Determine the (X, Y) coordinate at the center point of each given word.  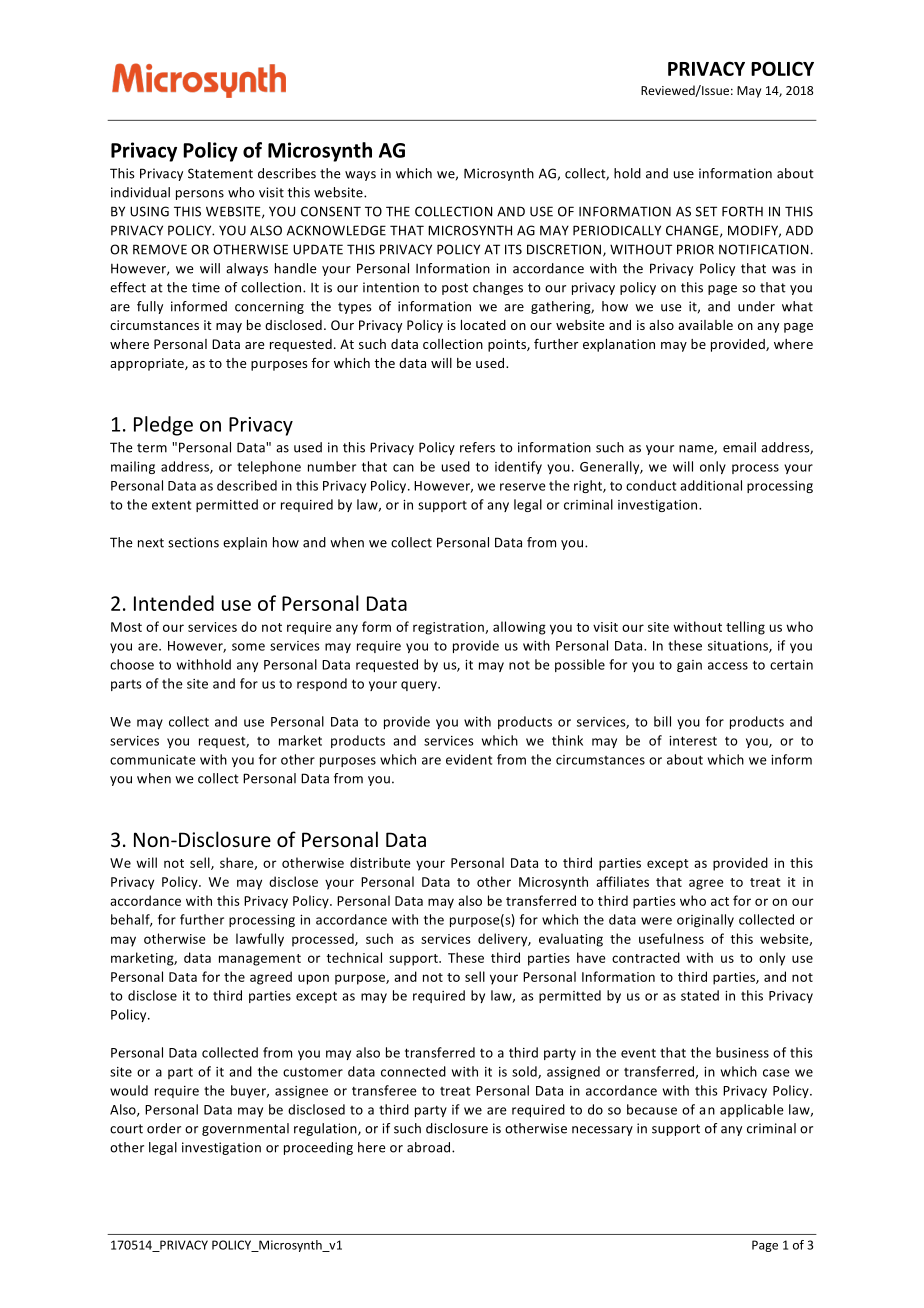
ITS (513, 249)
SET (706, 211)
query (420, 686)
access (728, 666)
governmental (245, 1129)
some (248, 647)
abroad (430, 1147)
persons (200, 195)
